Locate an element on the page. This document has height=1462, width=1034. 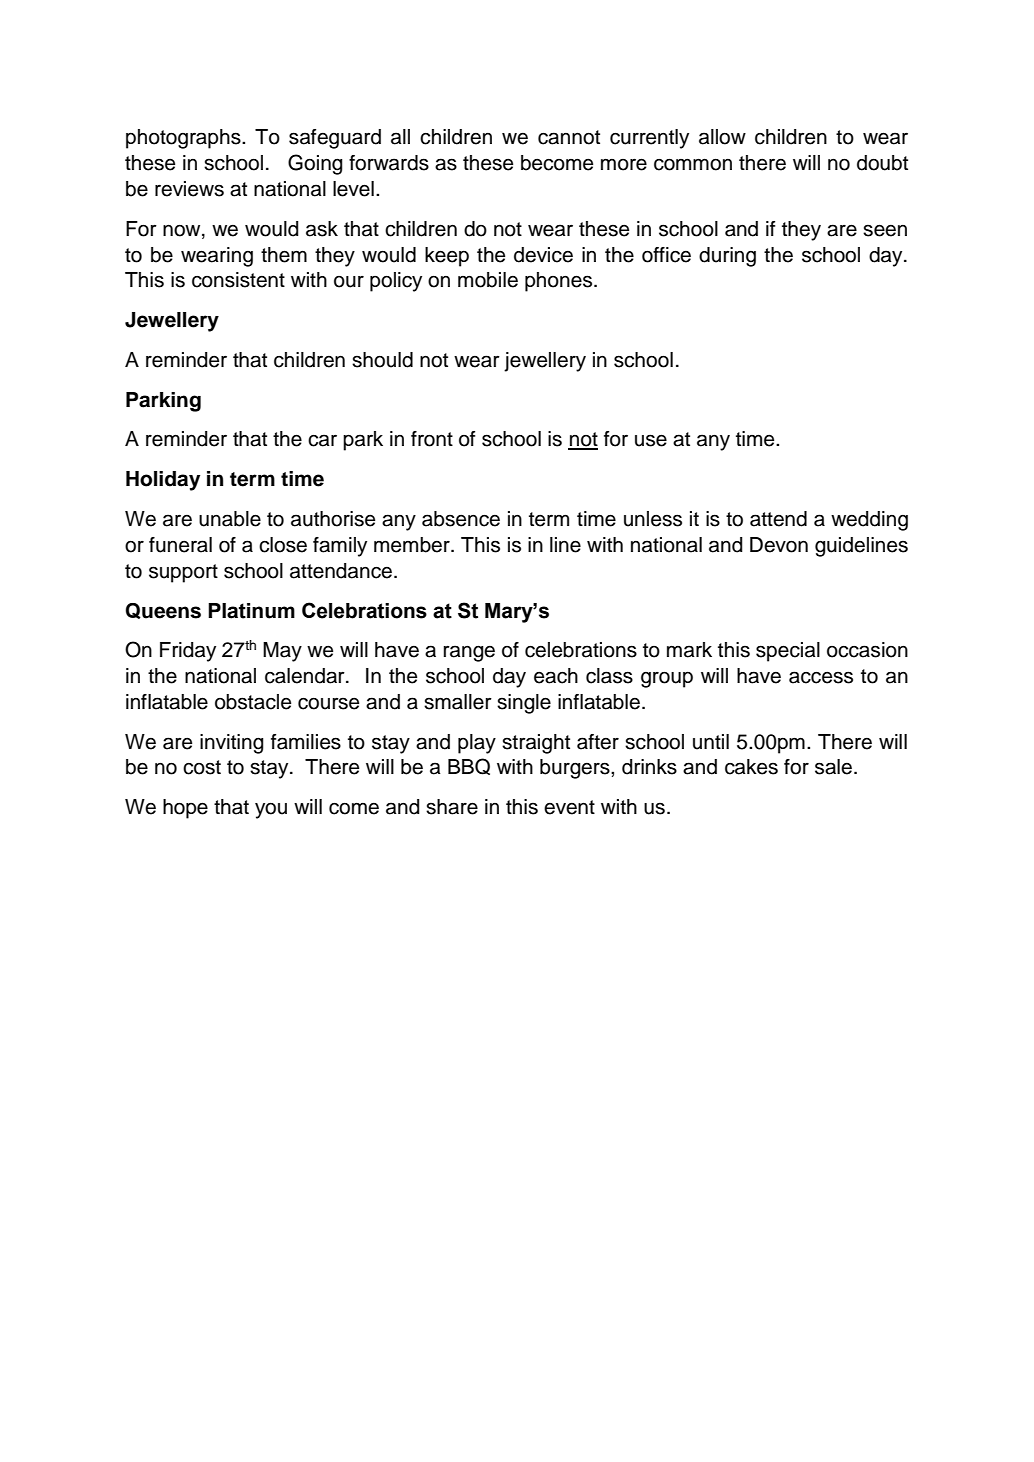
Going is located at coordinates (315, 164).
